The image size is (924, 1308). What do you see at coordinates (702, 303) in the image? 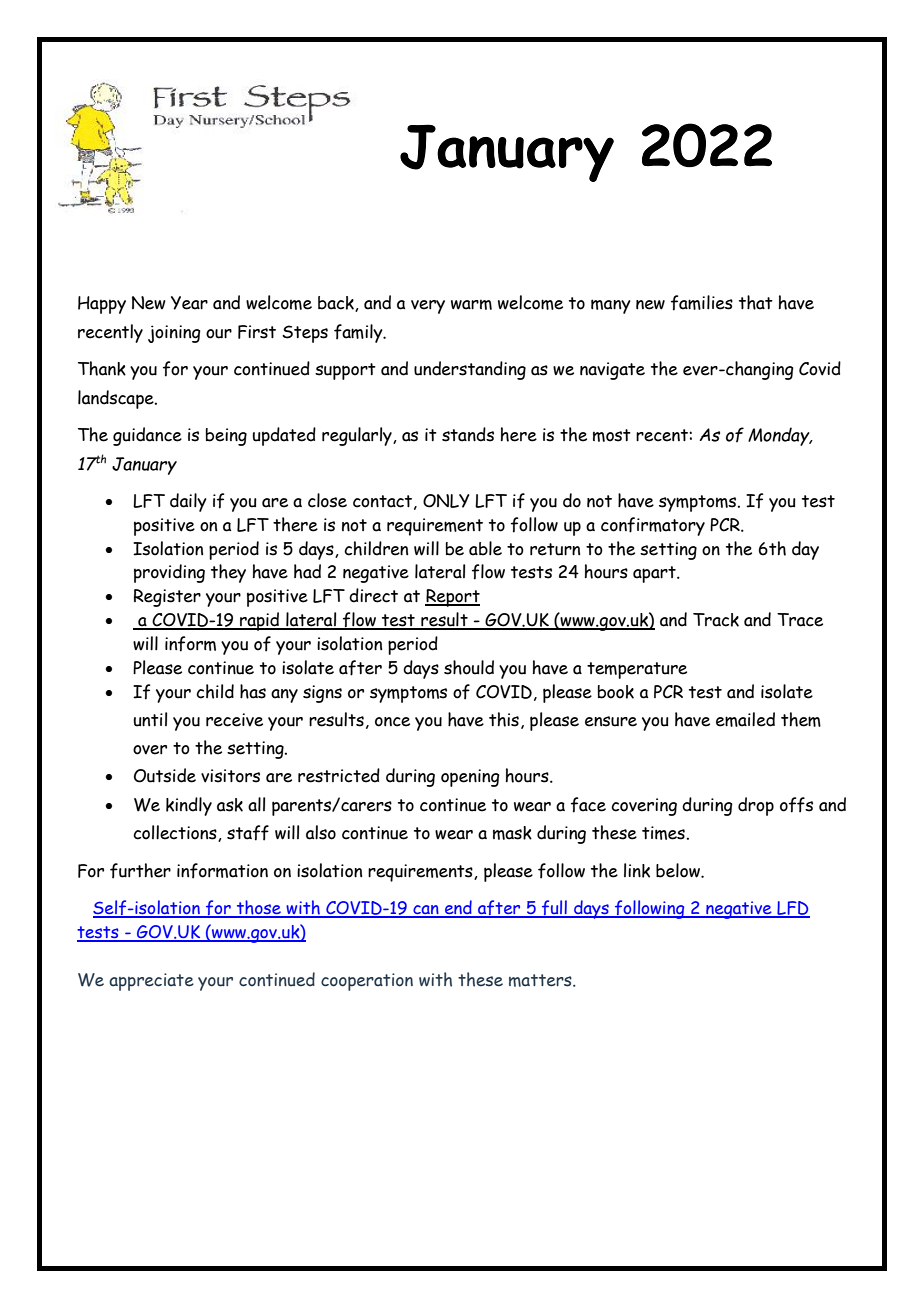
I see `families` at bounding box center [702, 303].
